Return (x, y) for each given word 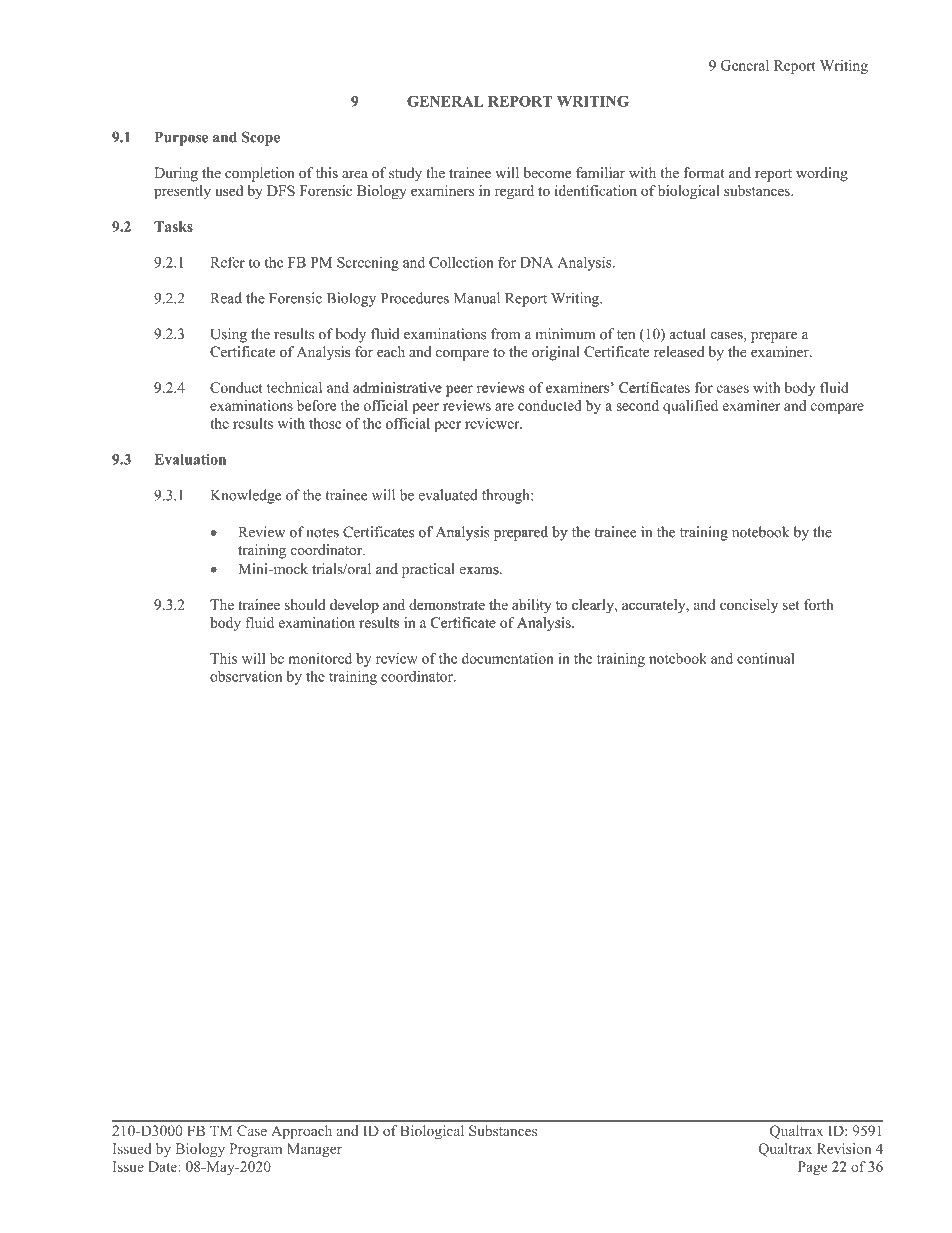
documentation (508, 658)
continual (765, 658)
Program (256, 1150)
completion (260, 174)
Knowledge (246, 496)
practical (428, 570)
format (704, 172)
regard (514, 192)
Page (812, 1168)
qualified (690, 407)
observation (246, 676)
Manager (314, 1150)
